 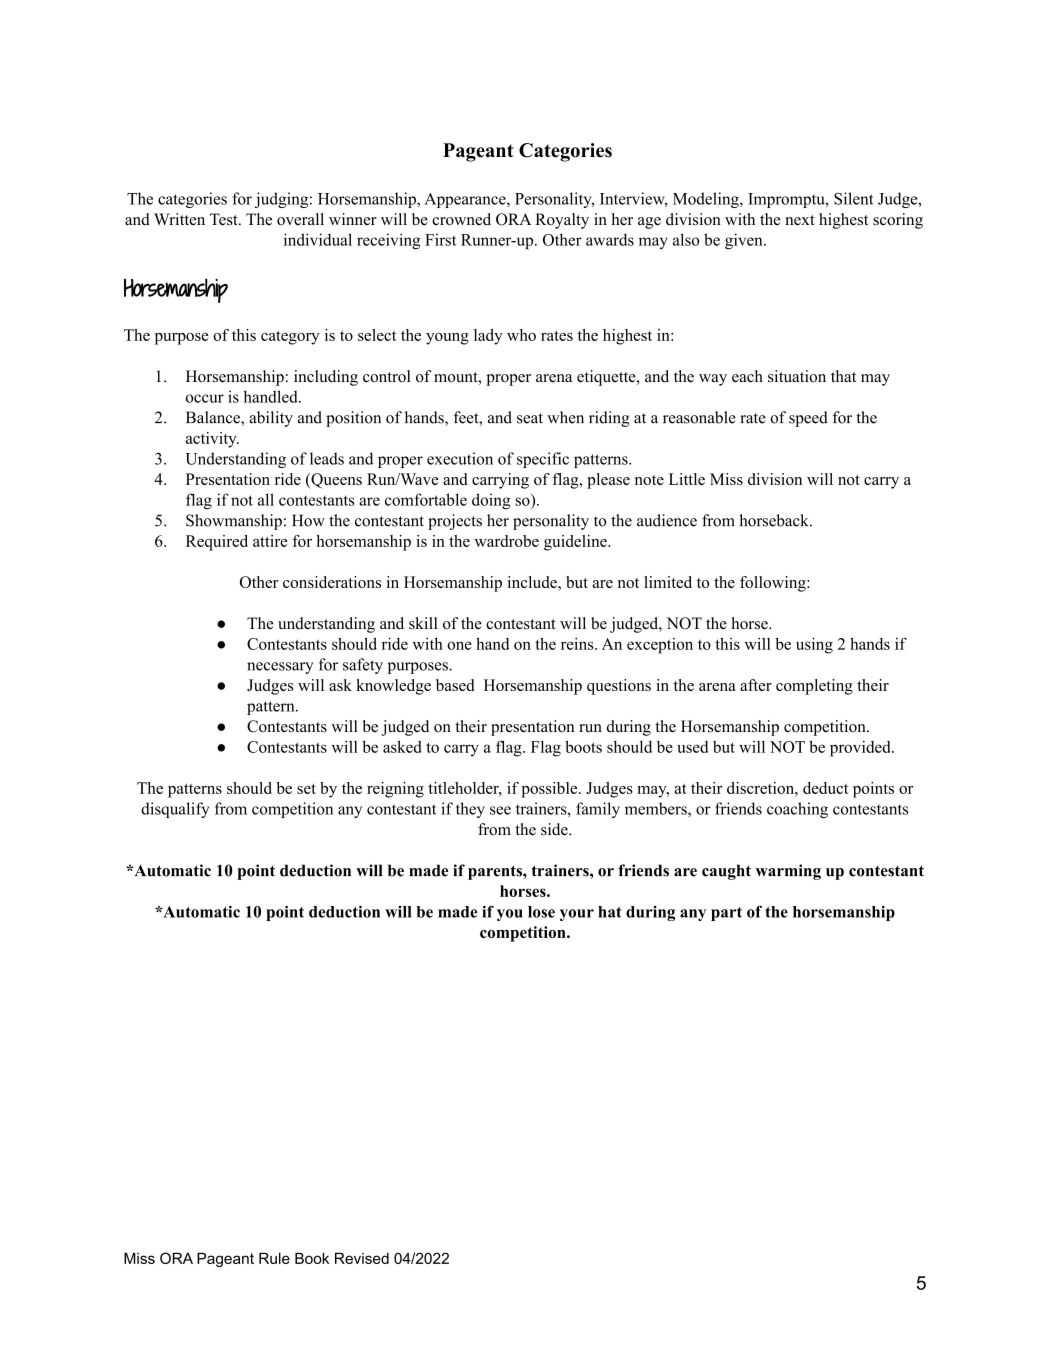 What do you see at coordinates (800, 220) in the image?
I see `next` at bounding box center [800, 220].
